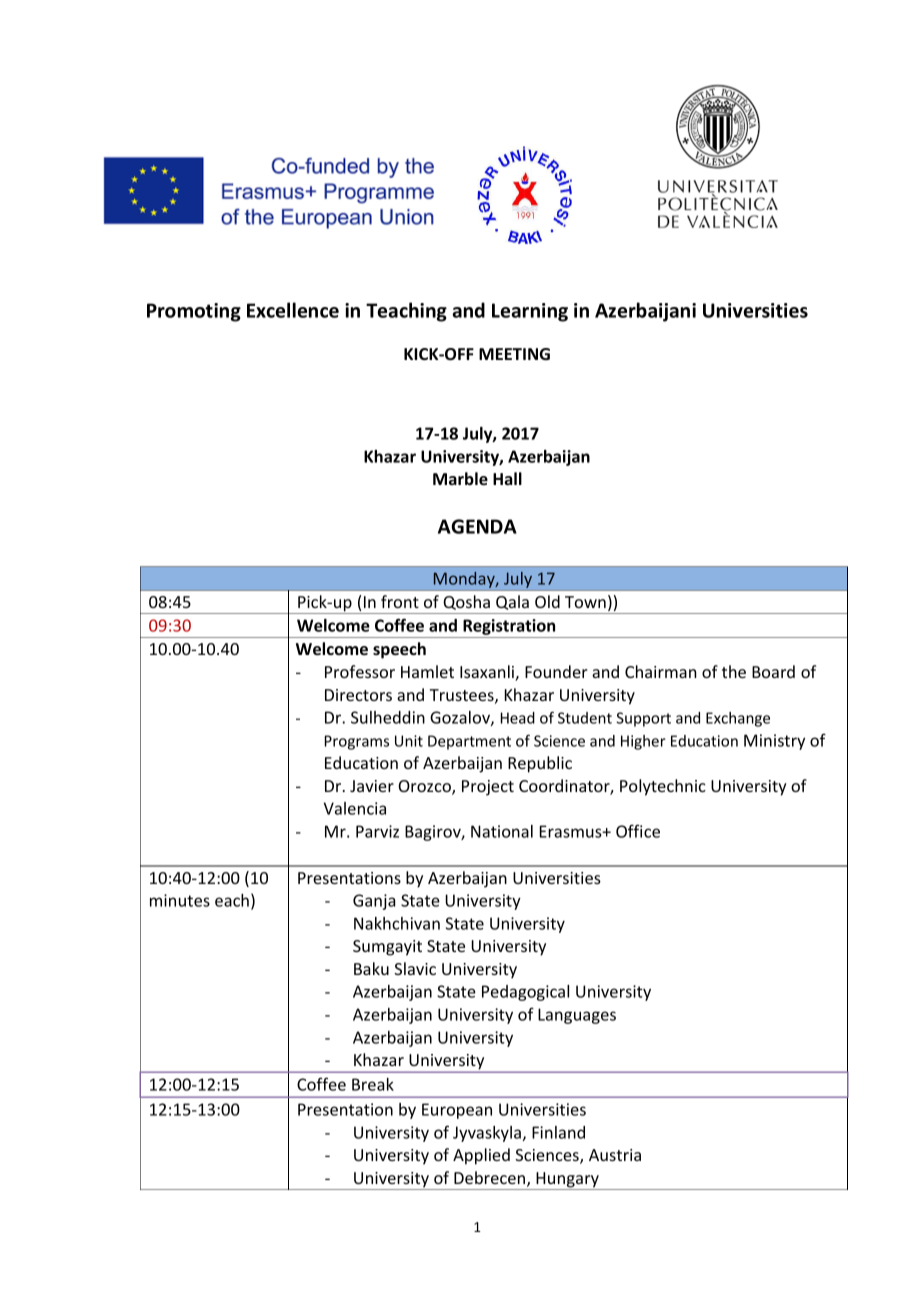  I want to click on minutes, so click(180, 900).
